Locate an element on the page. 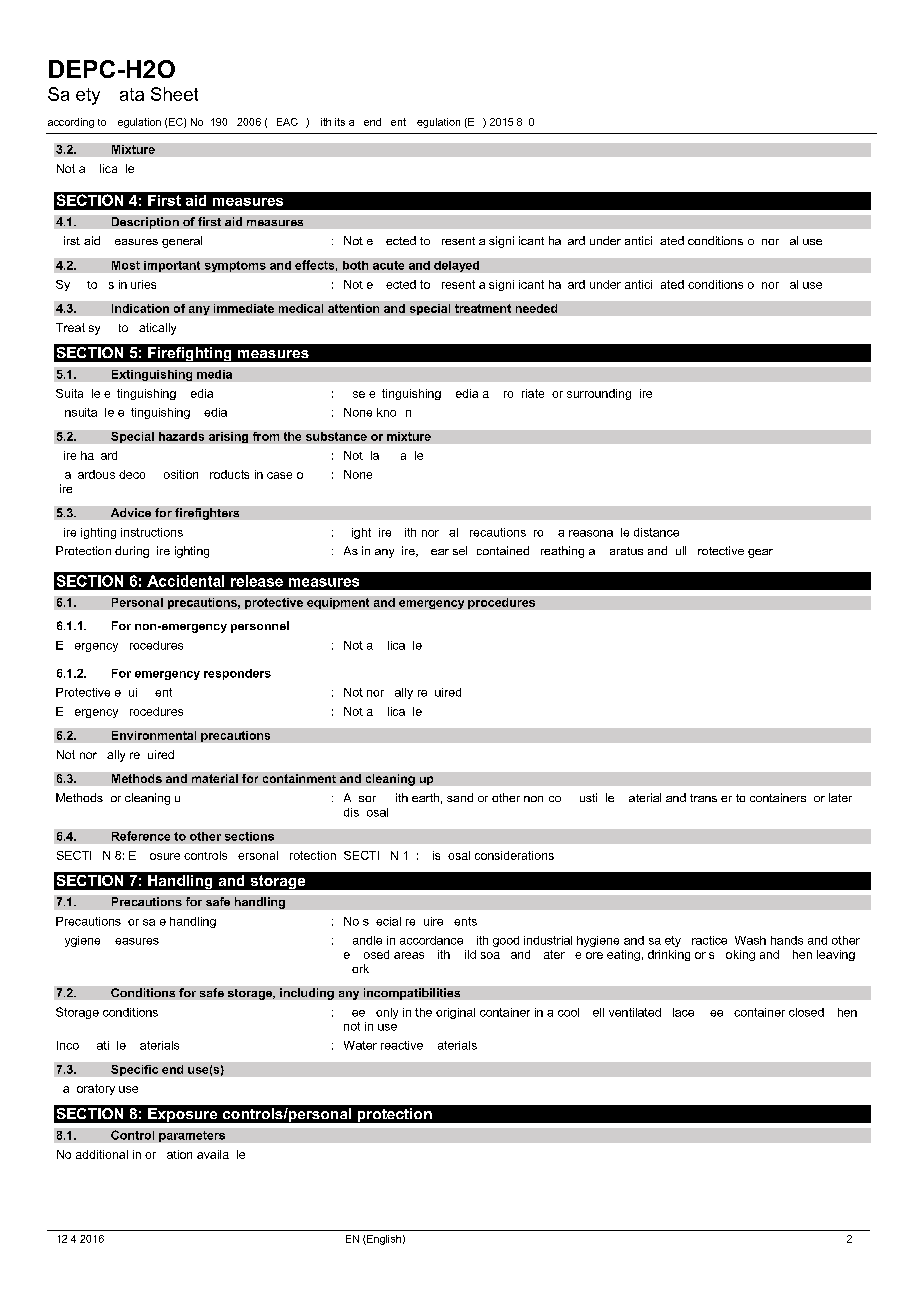 The height and width of the page is (1308, 924). personnel is located at coordinates (260, 627).
